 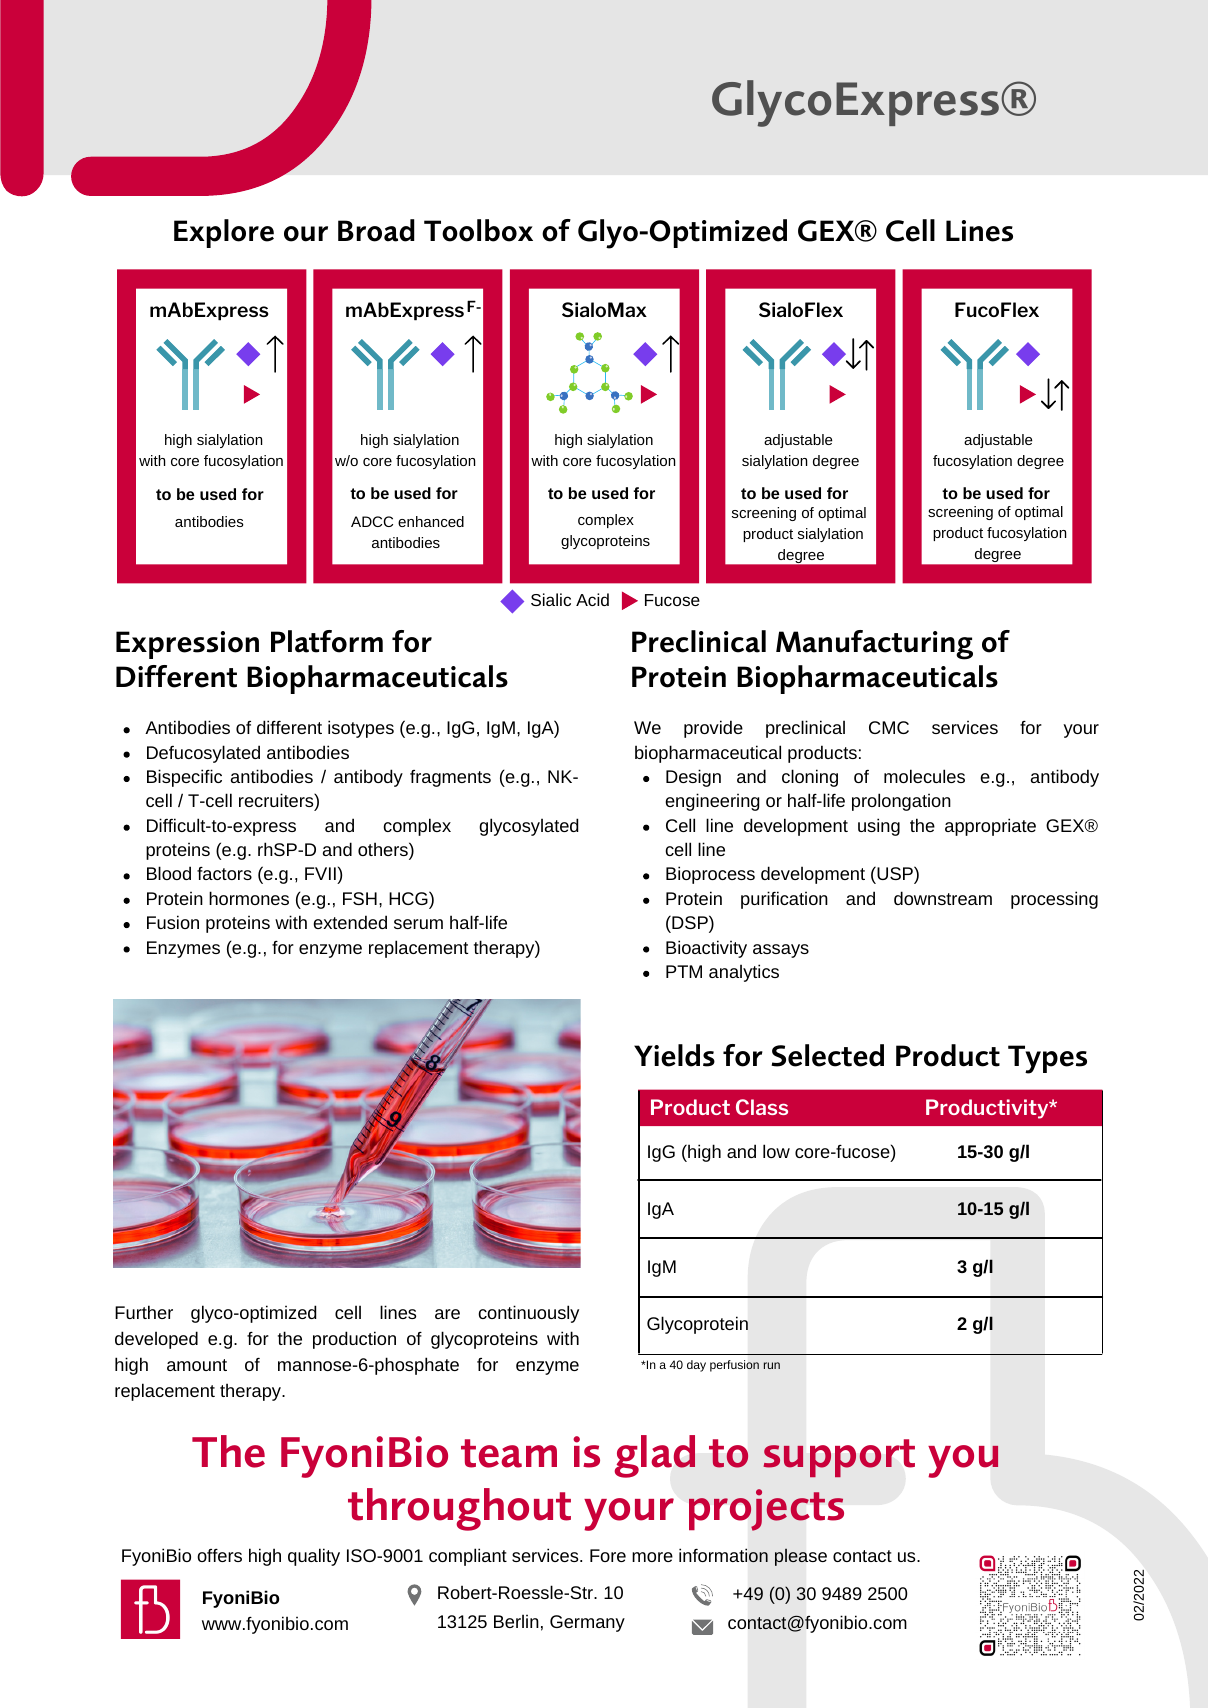 What do you see at coordinates (327, 641) in the screenshot?
I see `Platform` at bounding box center [327, 641].
